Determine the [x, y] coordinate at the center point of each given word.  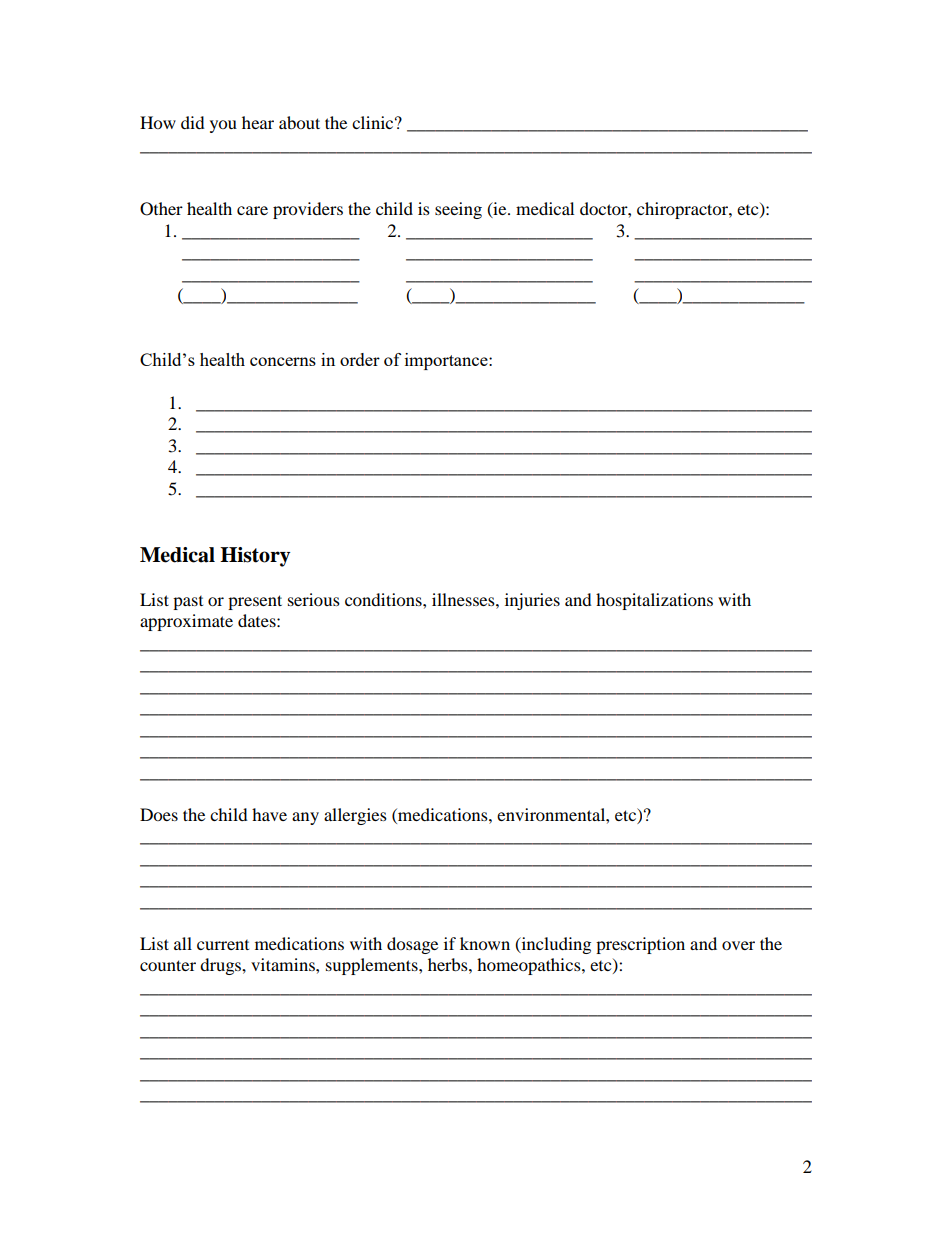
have [269, 814]
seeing [458, 210]
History [255, 557]
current [223, 945]
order [360, 359]
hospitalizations [654, 601]
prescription [640, 945]
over [738, 945]
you [223, 126]
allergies [355, 816]
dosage [412, 945]
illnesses [464, 599]
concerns [283, 361]
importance [447, 361]
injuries [532, 601]
